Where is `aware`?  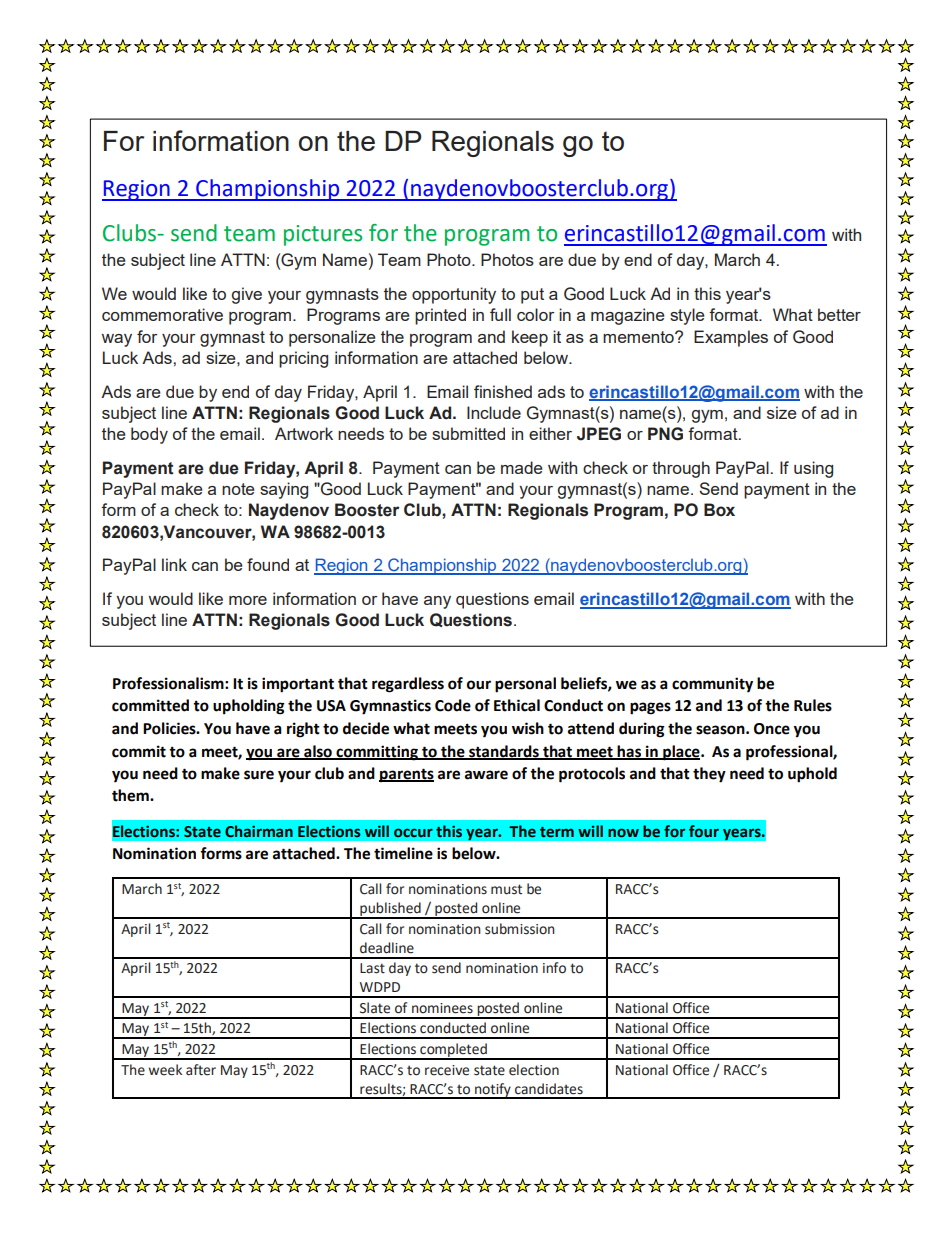 aware is located at coordinates (486, 775).
